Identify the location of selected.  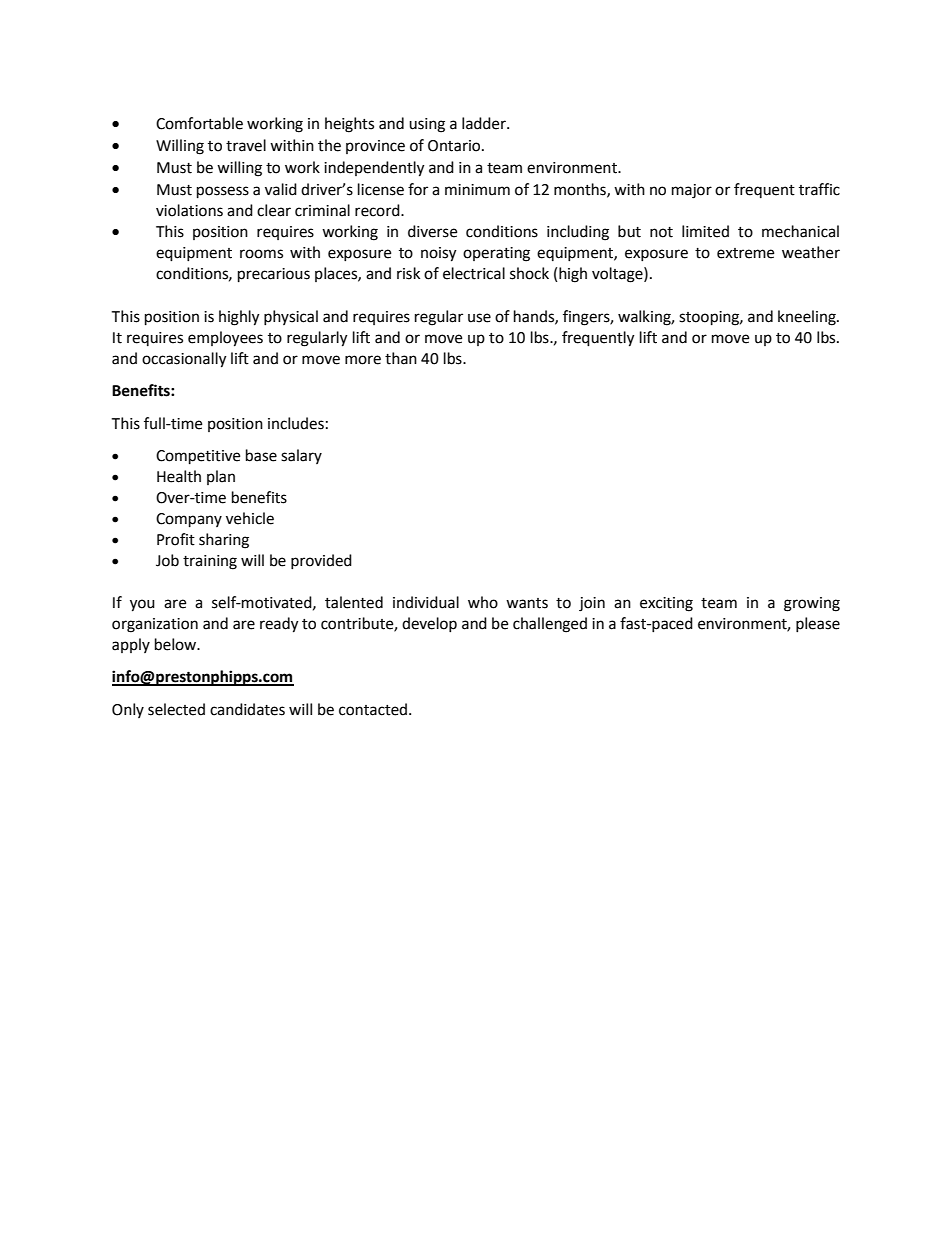
(176, 709).
